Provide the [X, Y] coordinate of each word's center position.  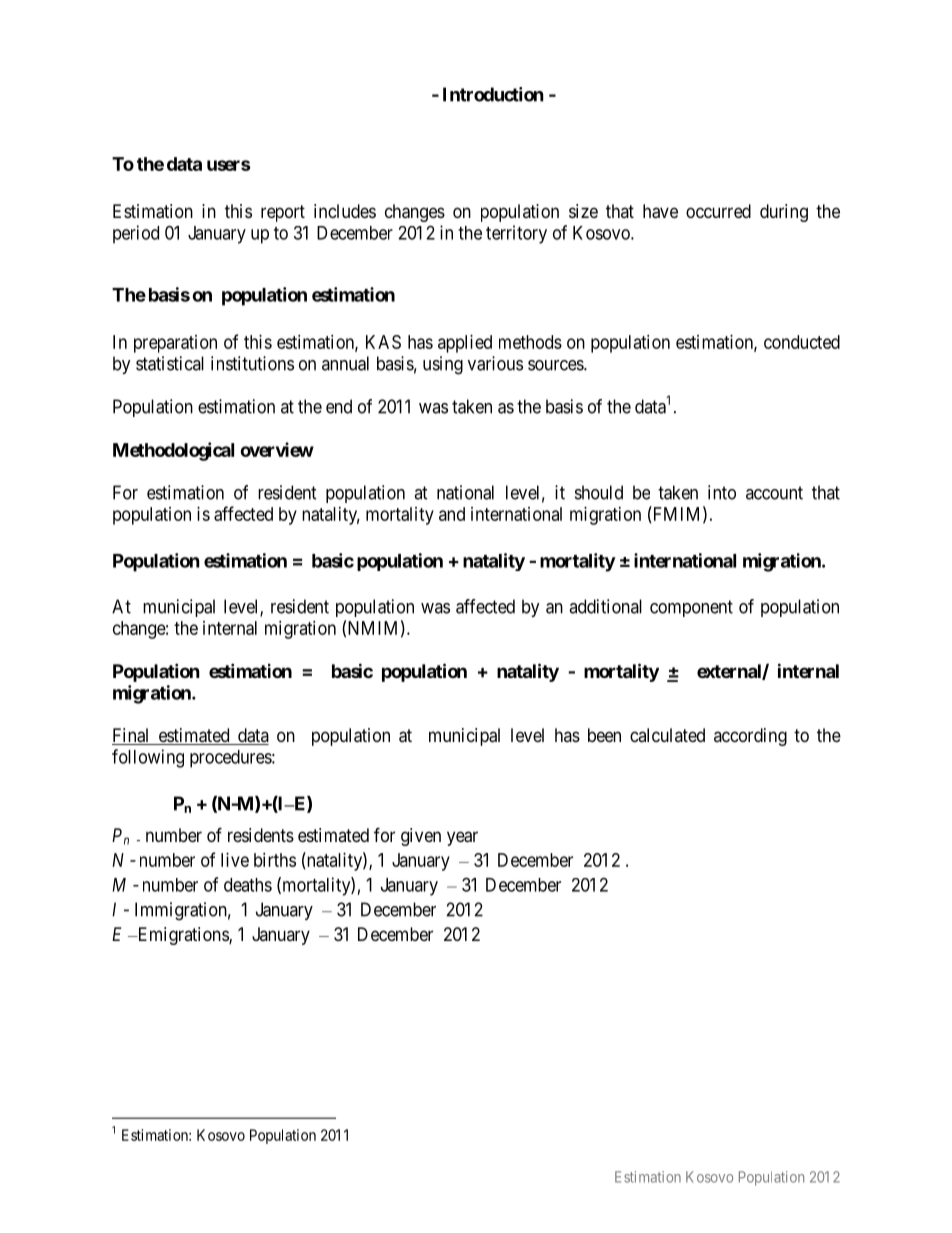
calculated [667, 735]
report [283, 213]
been [604, 735]
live [235, 860]
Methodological [173, 451]
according [750, 737]
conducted [802, 342]
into [722, 492]
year [462, 838]
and [452, 514]
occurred [718, 211]
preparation [175, 344]
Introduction [493, 94]
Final [132, 736]
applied [465, 344]
